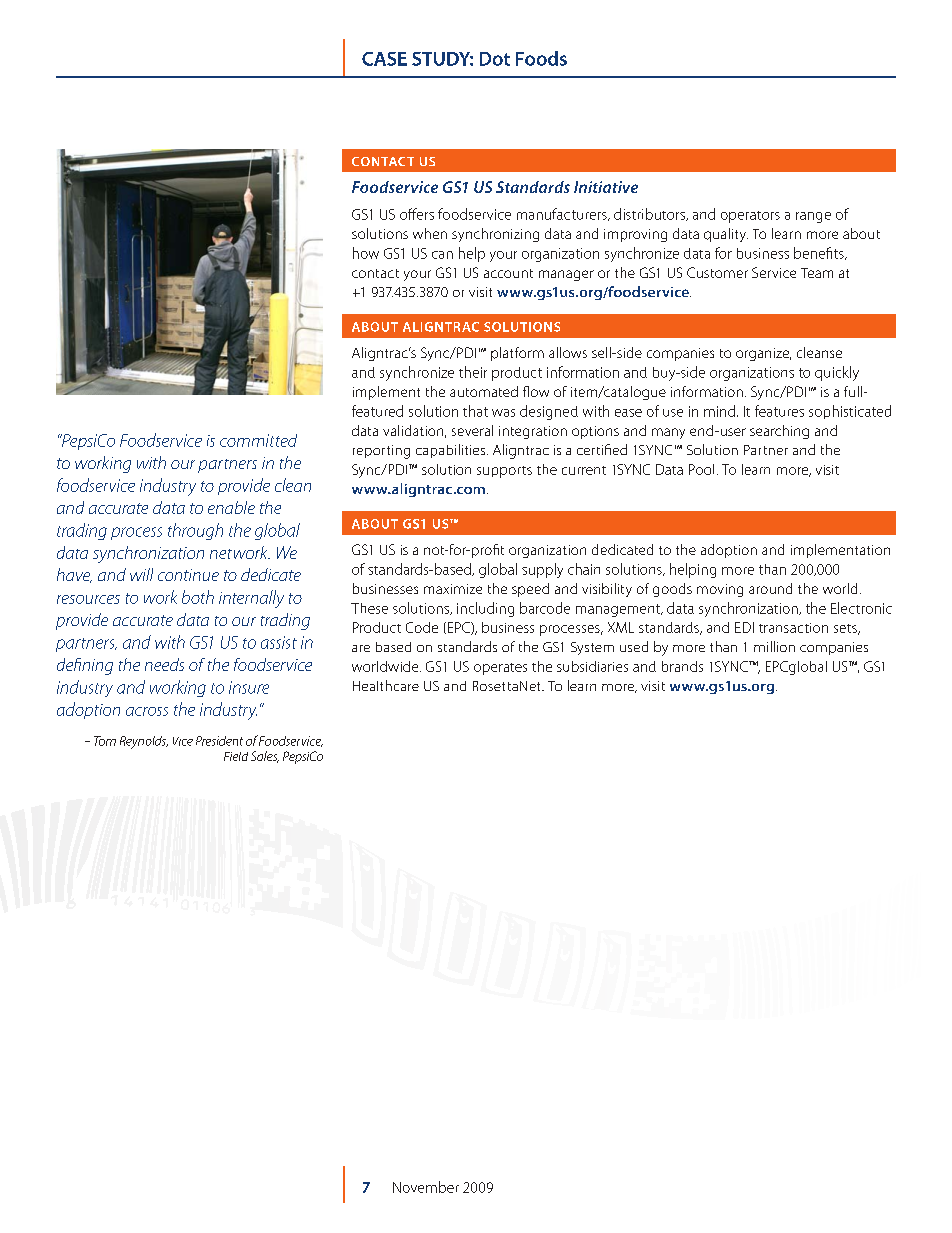 The height and width of the page is (1233, 952). Describe the element at coordinates (682, 666) in the page. I see `brands` at that location.
